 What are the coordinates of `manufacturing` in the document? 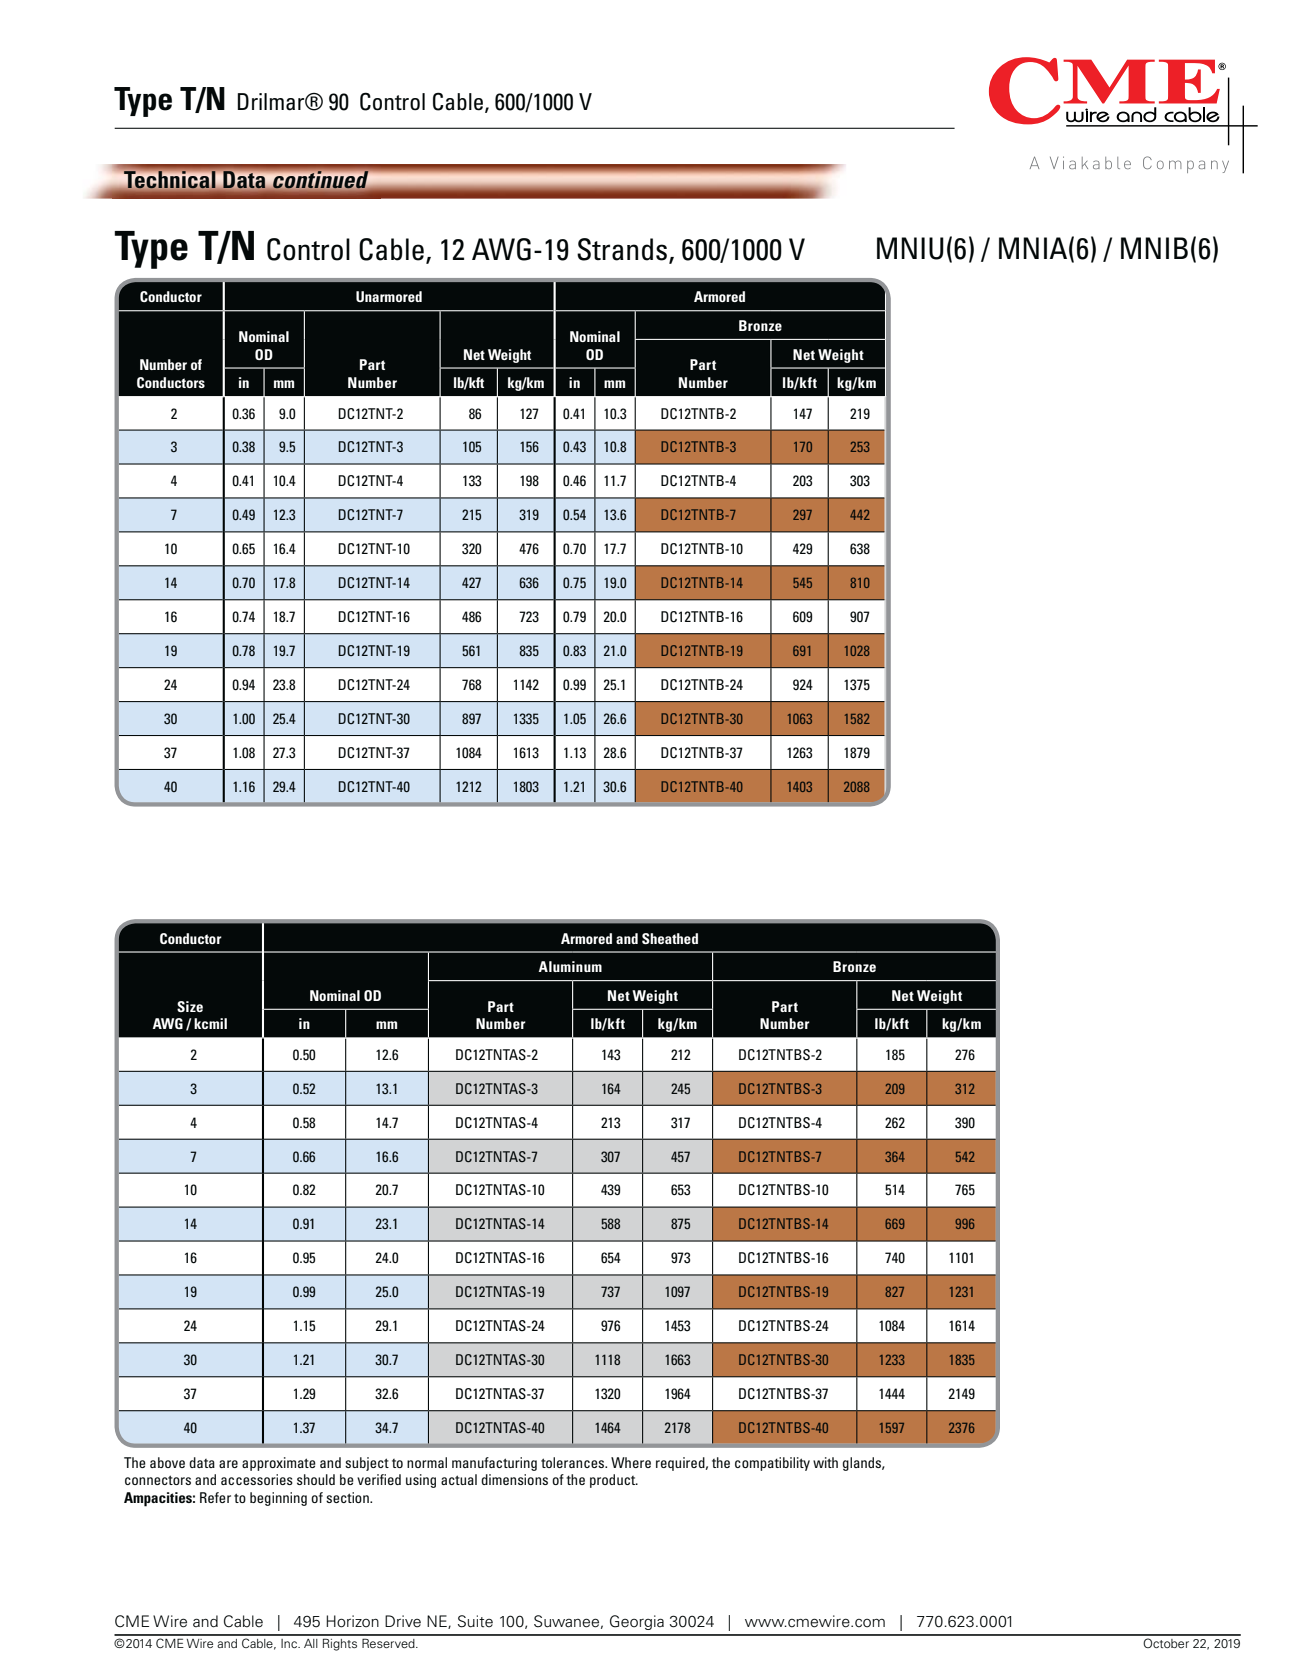 It's located at (494, 1464).
